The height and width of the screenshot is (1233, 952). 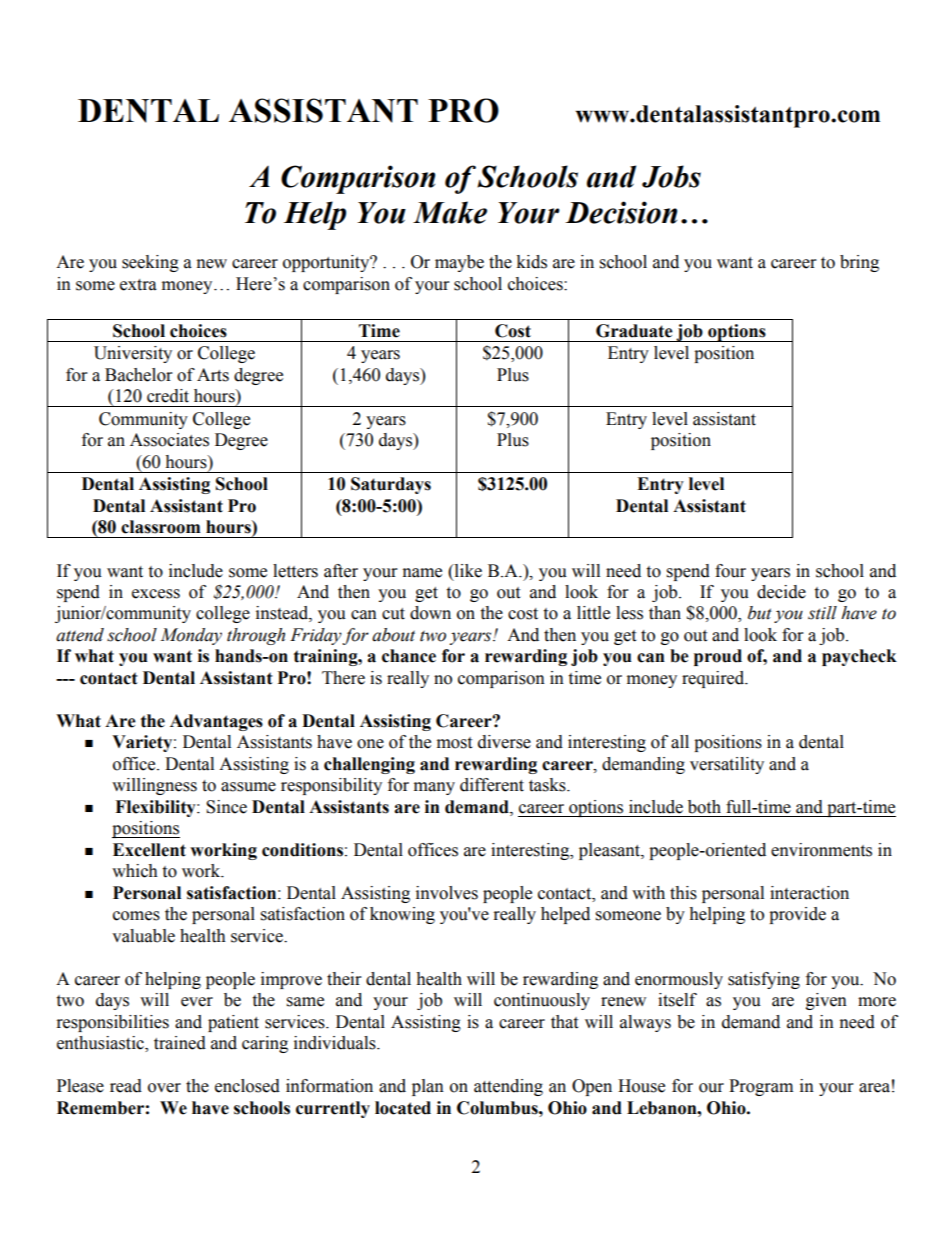 What do you see at coordinates (760, 613) in the screenshot?
I see `but` at bounding box center [760, 613].
